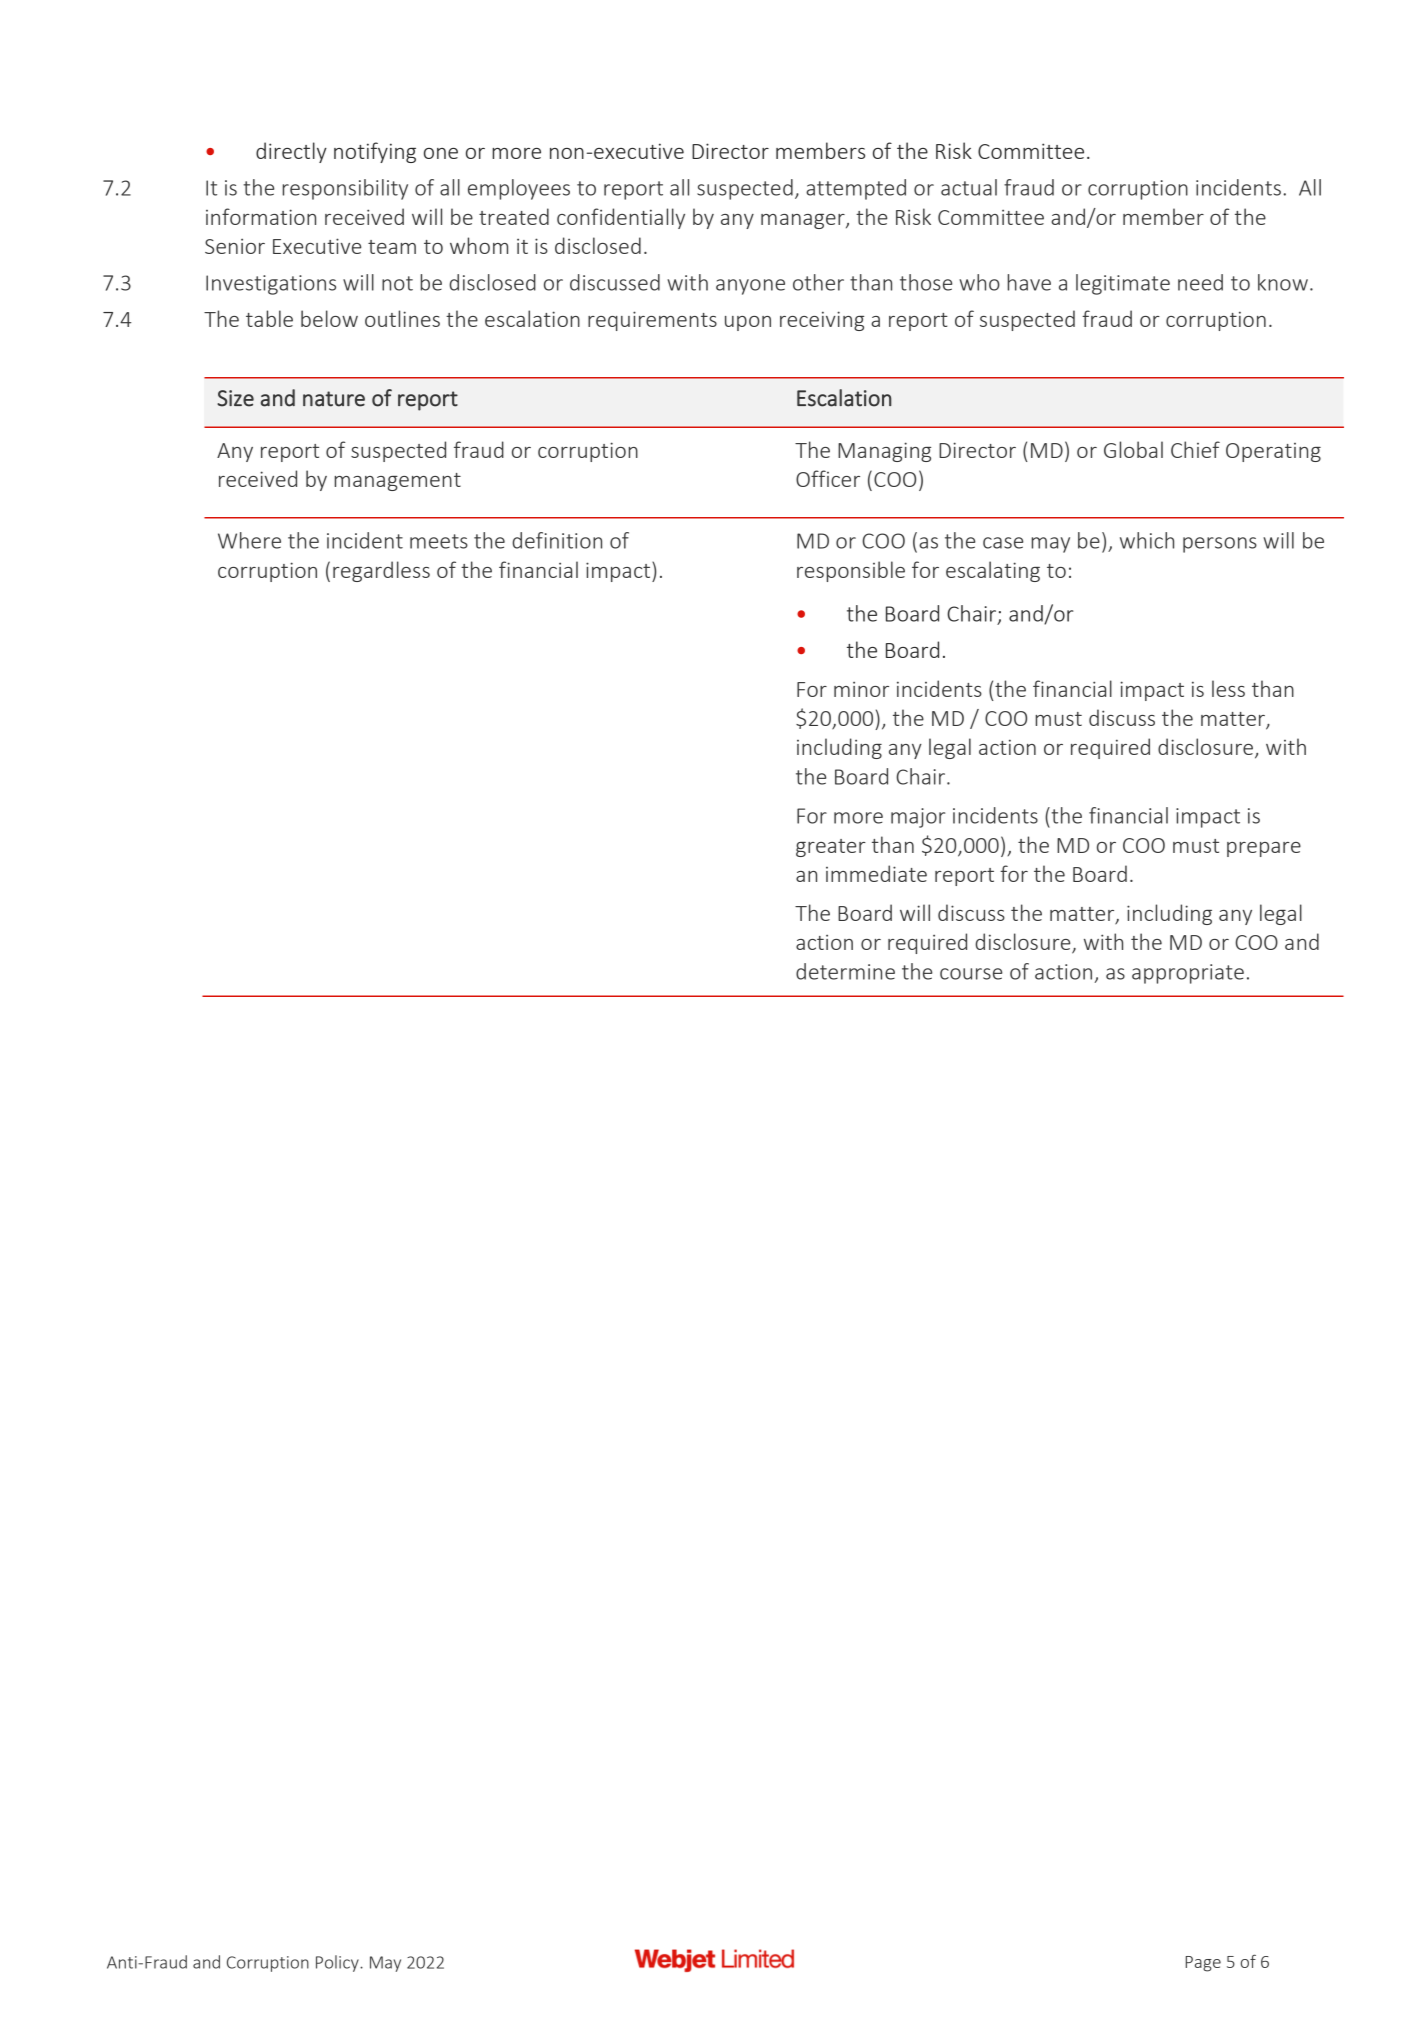 The image size is (1428, 2019). Describe the element at coordinates (1188, 974) in the image. I see `appropriate` at that location.
